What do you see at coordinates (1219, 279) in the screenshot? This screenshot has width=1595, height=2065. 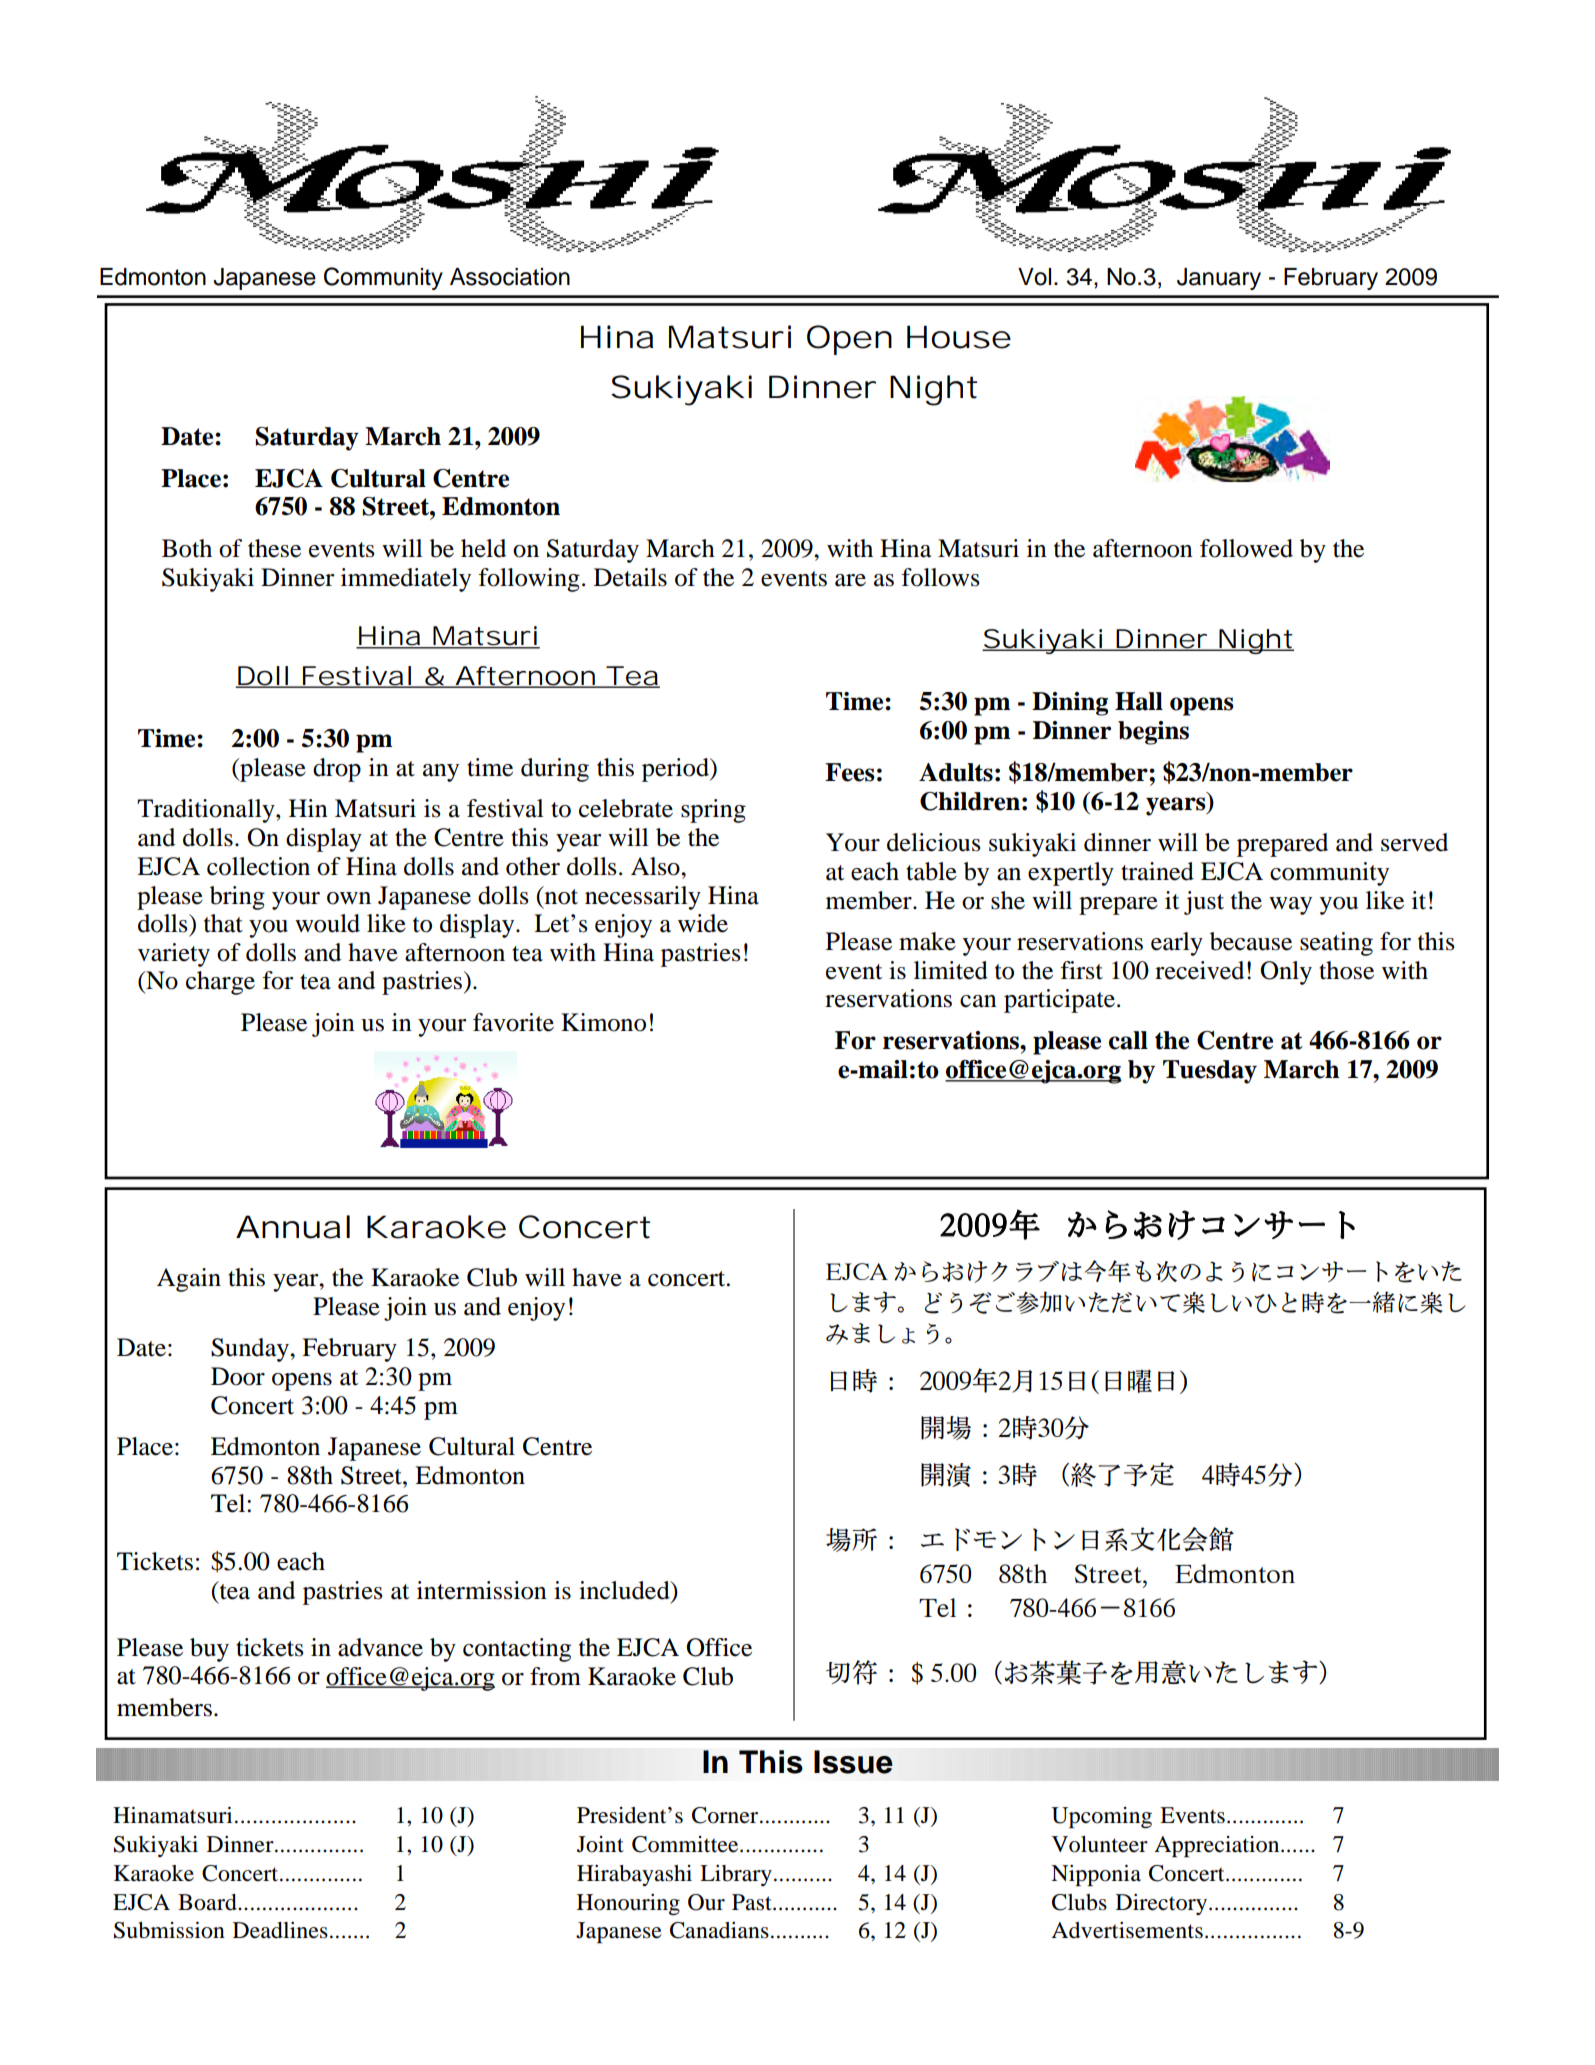 I see `January` at bounding box center [1219, 279].
